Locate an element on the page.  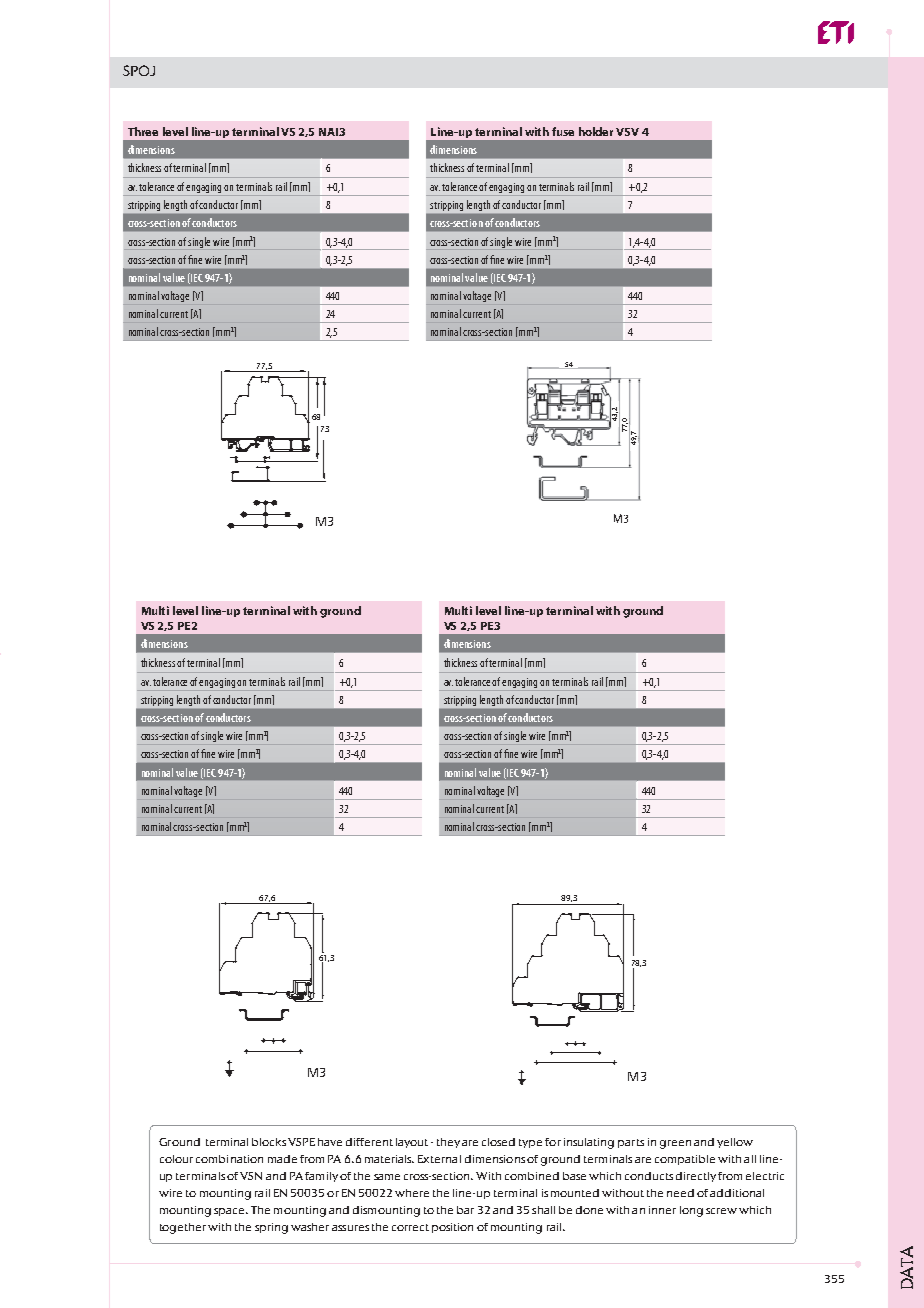
fuse is located at coordinates (563, 131).
